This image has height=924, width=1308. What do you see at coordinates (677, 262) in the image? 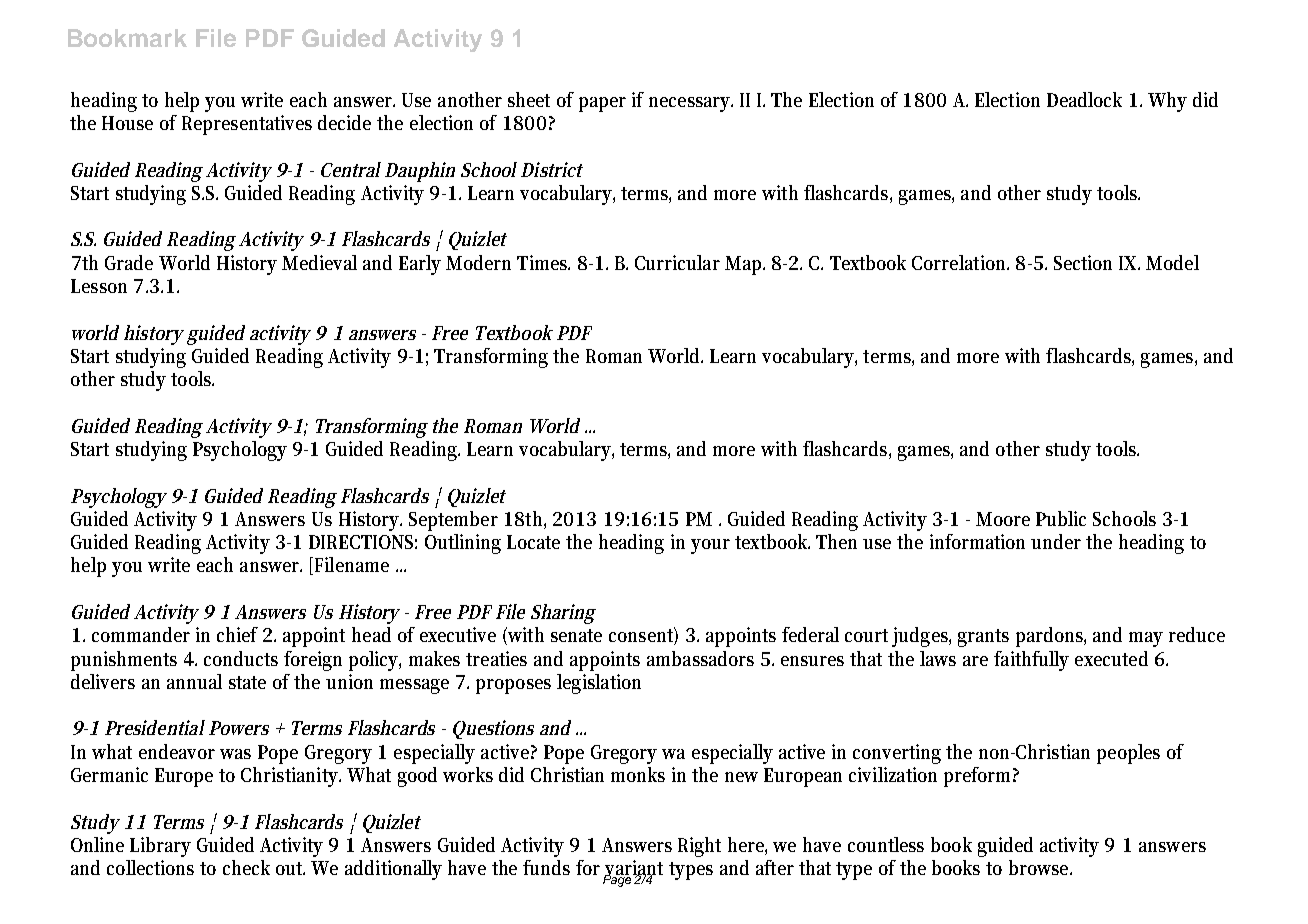
I see `Curricular` at bounding box center [677, 262].
